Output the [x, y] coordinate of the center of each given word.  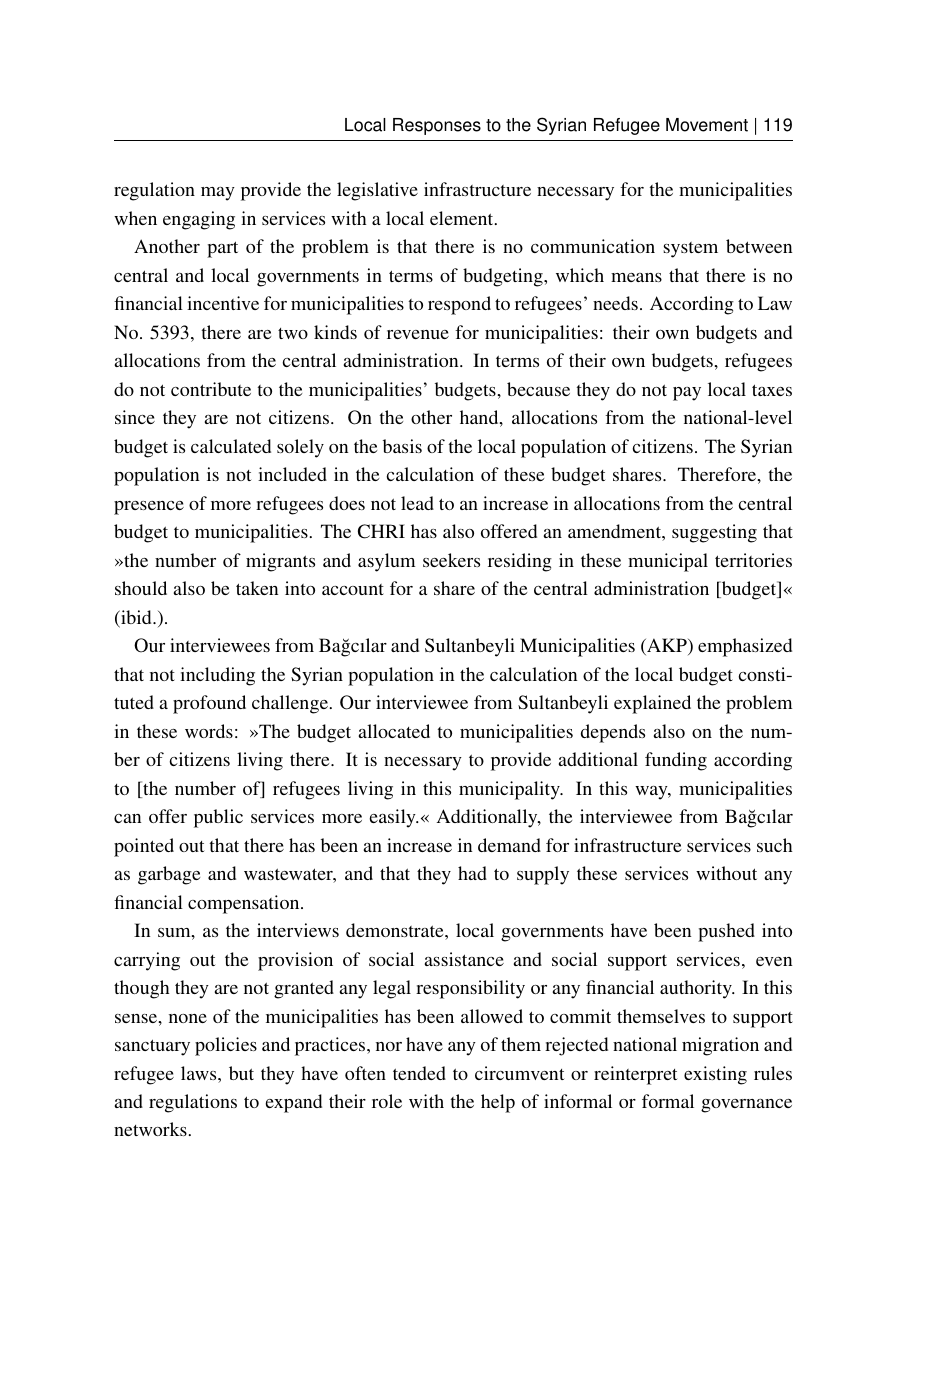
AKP [667, 646]
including [217, 676]
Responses [437, 126]
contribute [211, 389]
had [472, 873]
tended [419, 1073]
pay [687, 394]
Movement [707, 125]
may [218, 194]
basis [402, 446]
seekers [451, 560]
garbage [169, 875]
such [774, 845]
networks [150, 1129]
